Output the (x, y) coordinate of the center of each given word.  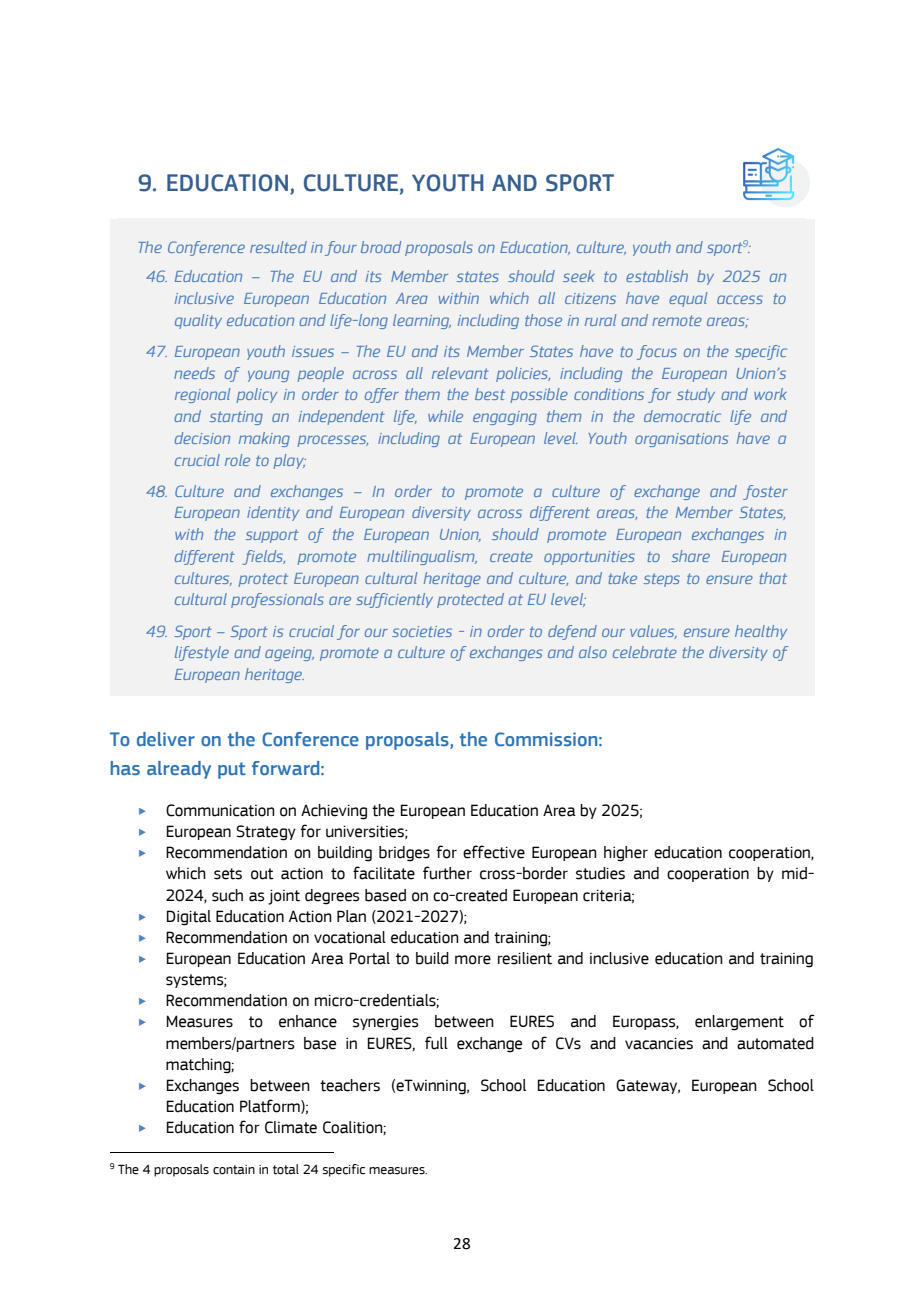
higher (626, 854)
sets (228, 874)
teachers (350, 1085)
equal (688, 299)
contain (234, 1170)
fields (263, 557)
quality (198, 321)
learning (422, 321)
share (691, 556)
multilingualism (422, 557)
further (447, 873)
